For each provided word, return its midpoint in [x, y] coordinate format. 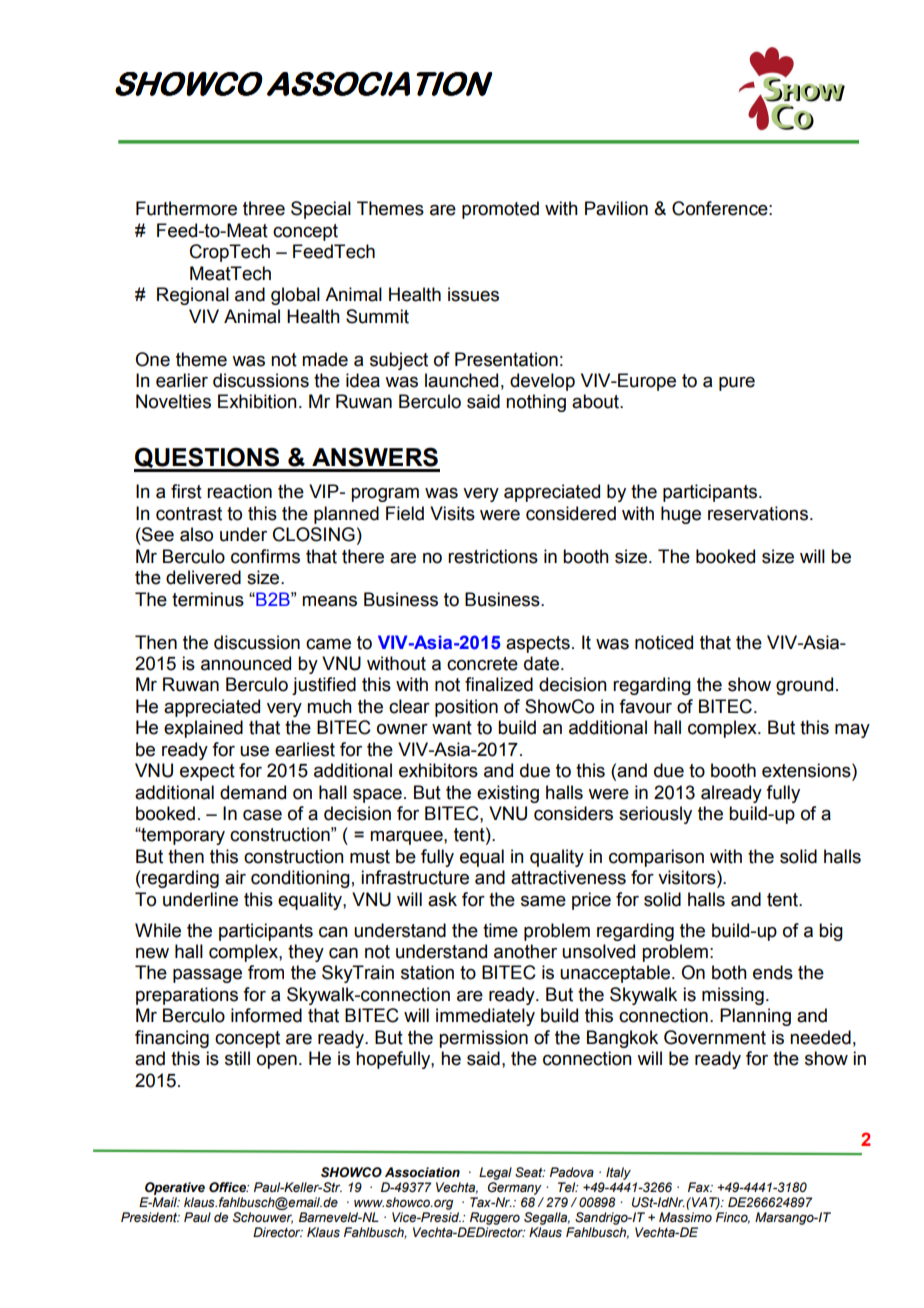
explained [203, 729]
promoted [500, 210]
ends [773, 972]
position [466, 708]
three [264, 208]
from [266, 972]
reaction [239, 491]
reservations [758, 513]
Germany [515, 1188]
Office [229, 1187]
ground [804, 686]
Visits [452, 513]
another [525, 951]
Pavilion [616, 208]
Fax [700, 1187]
